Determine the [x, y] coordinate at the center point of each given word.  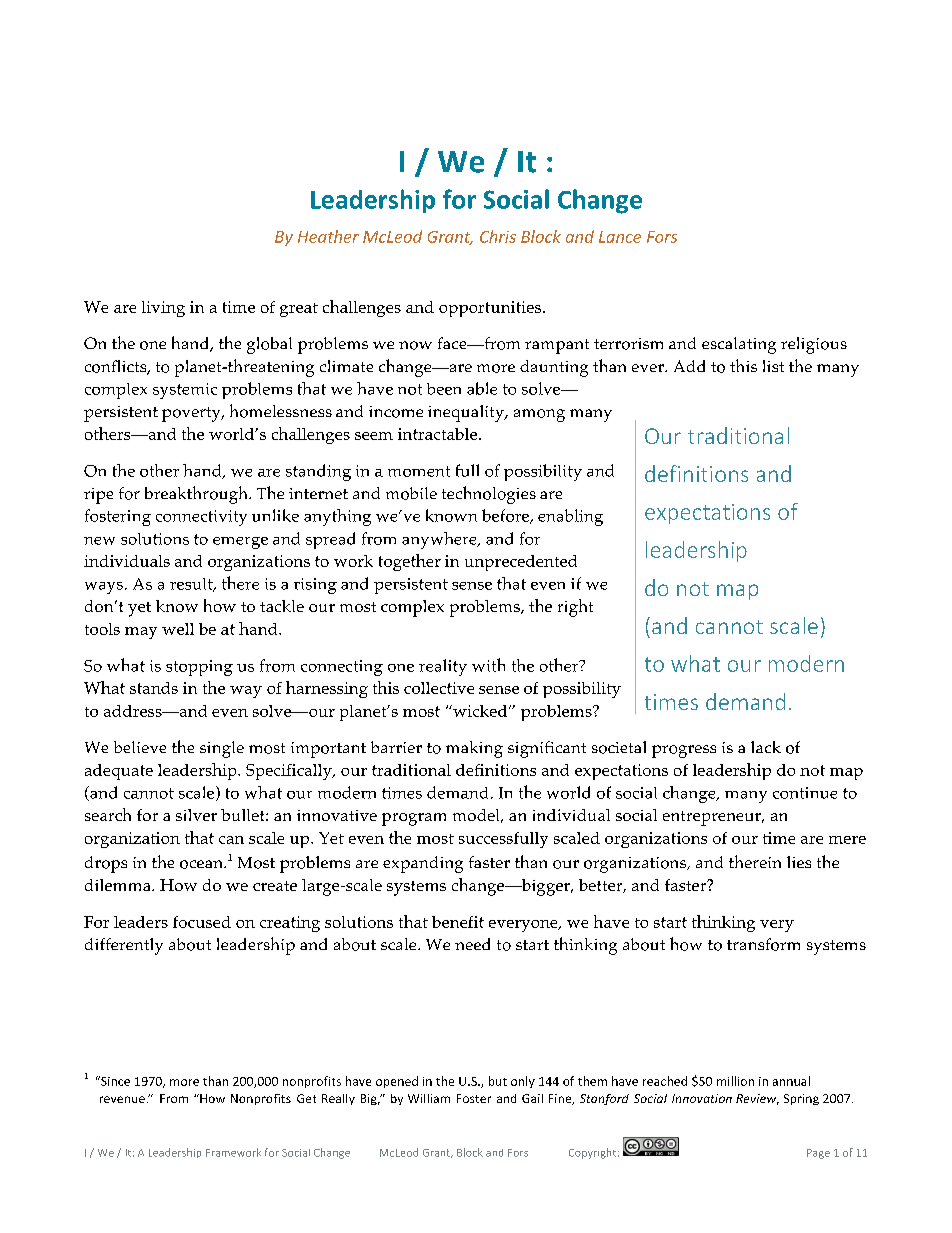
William [429, 1098]
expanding [423, 864]
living [163, 309]
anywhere [440, 540]
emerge [240, 543]
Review [757, 1099]
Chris [498, 236]
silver [196, 815]
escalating [739, 345]
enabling [570, 517]
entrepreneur [713, 818]
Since [114, 1081]
